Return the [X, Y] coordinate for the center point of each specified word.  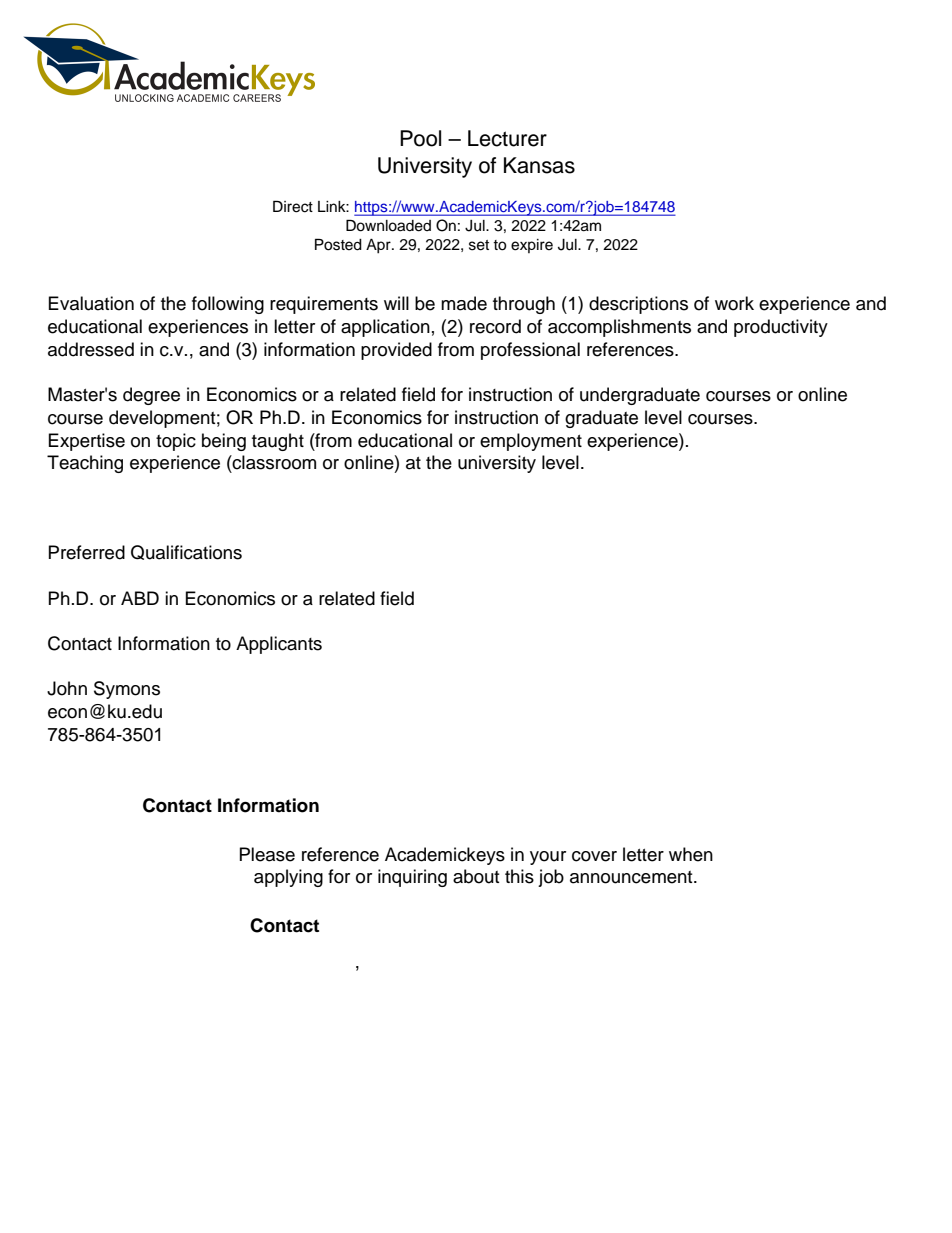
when [691, 854]
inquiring [412, 878]
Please [267, 854]
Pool [420, 138]
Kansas [539, 165]
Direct [293, 206]
